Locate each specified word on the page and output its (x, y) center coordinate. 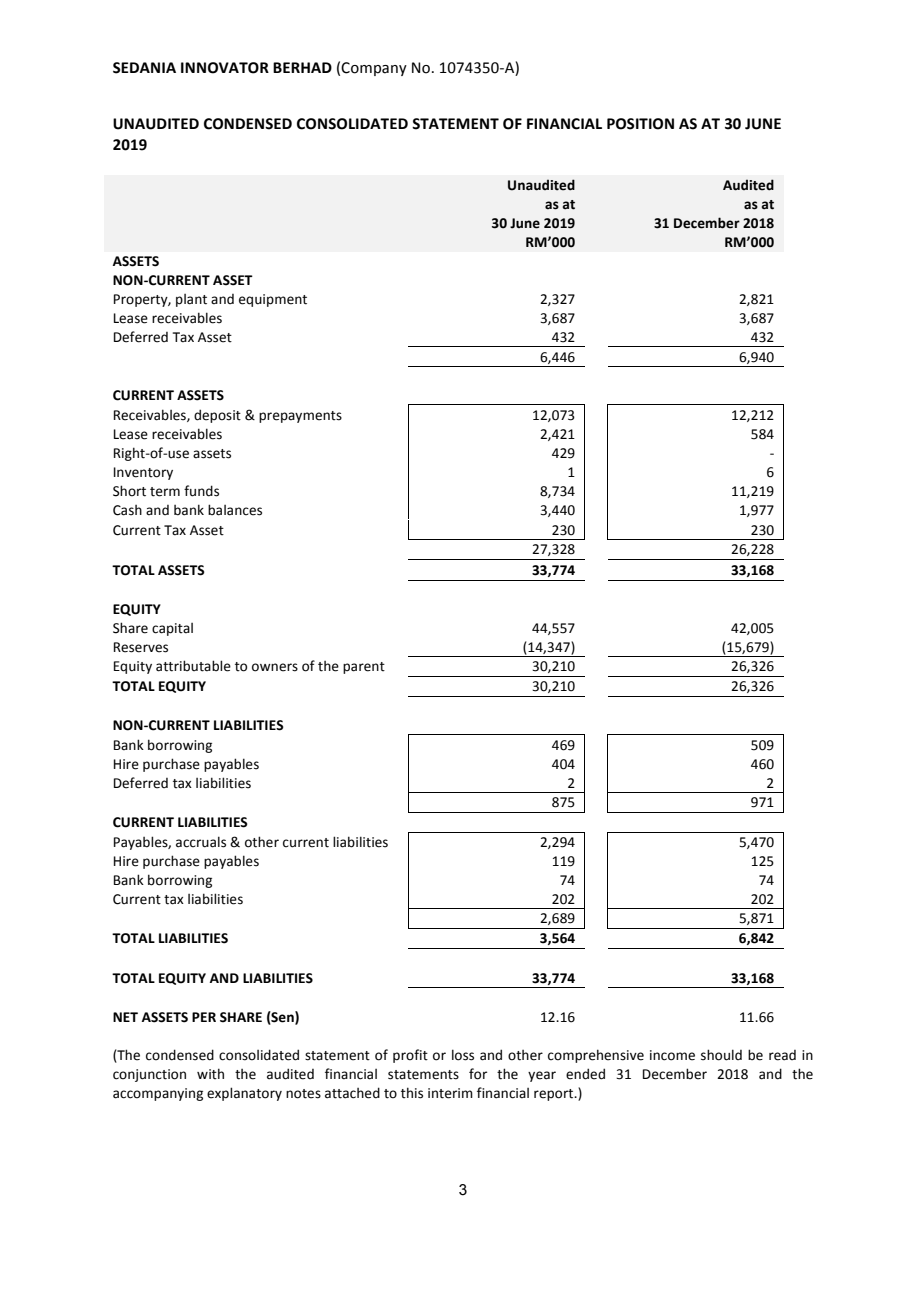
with (210, 1074)
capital (172, 629)
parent (364, 668)
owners (275, 667)
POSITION (640, 124)
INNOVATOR (225, 68)
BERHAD (302, 67)
